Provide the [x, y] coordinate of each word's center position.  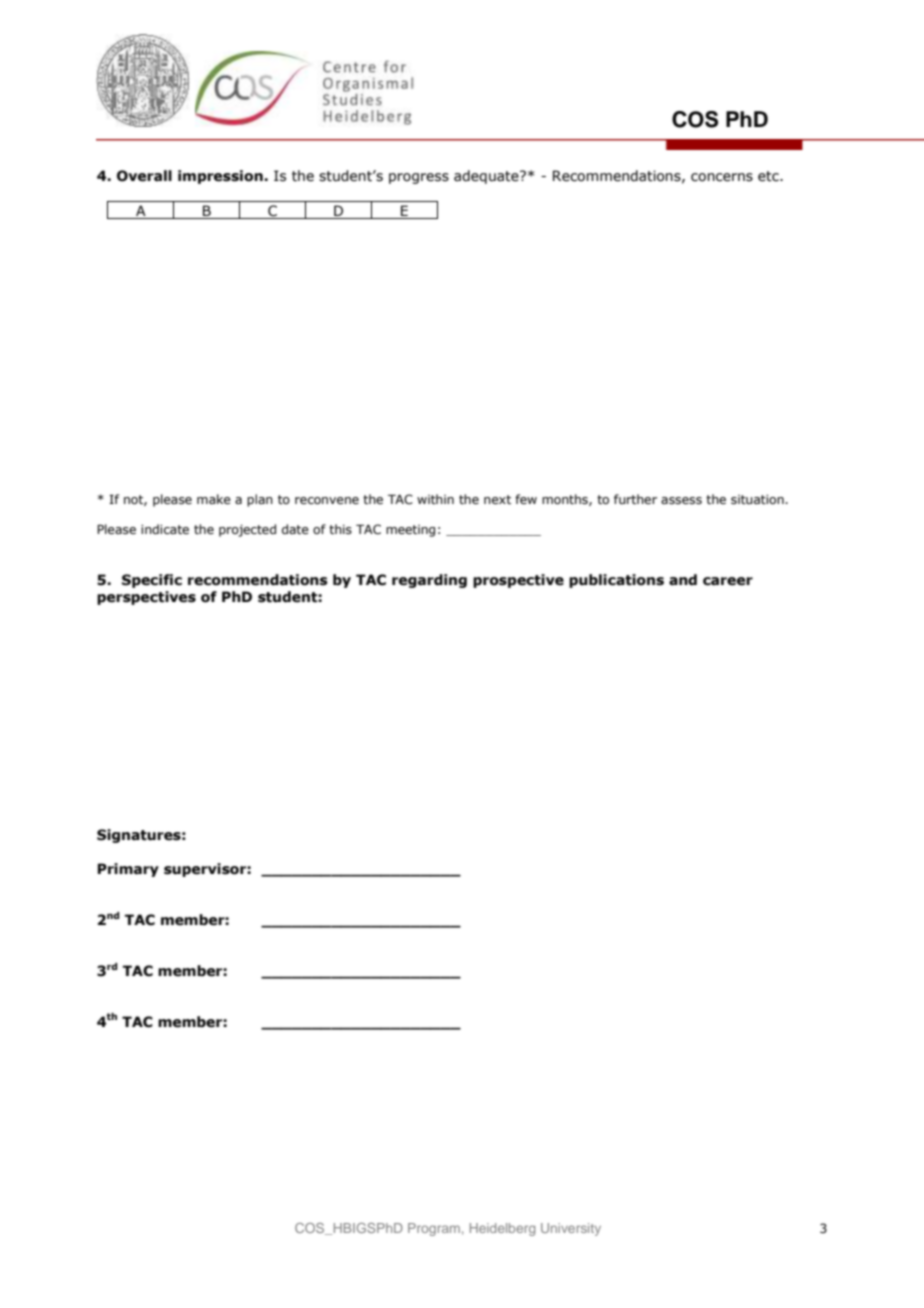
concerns [722, 177]
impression [221, 177]
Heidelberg [502, 1229]
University [571, 1229]
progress [419, 178]
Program [434, 1229]
